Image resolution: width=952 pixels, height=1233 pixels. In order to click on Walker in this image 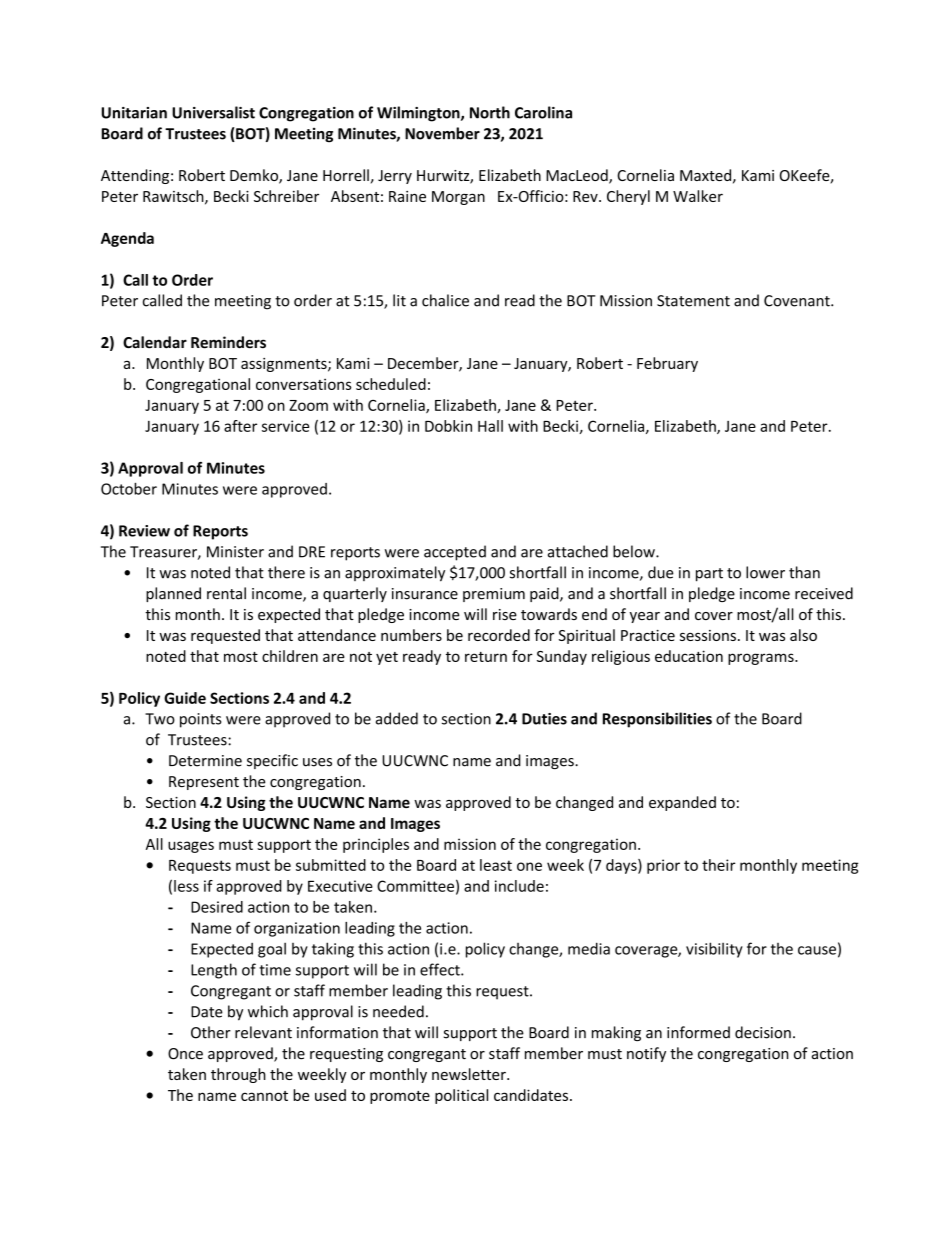, I will do `click(698, 196)`.
